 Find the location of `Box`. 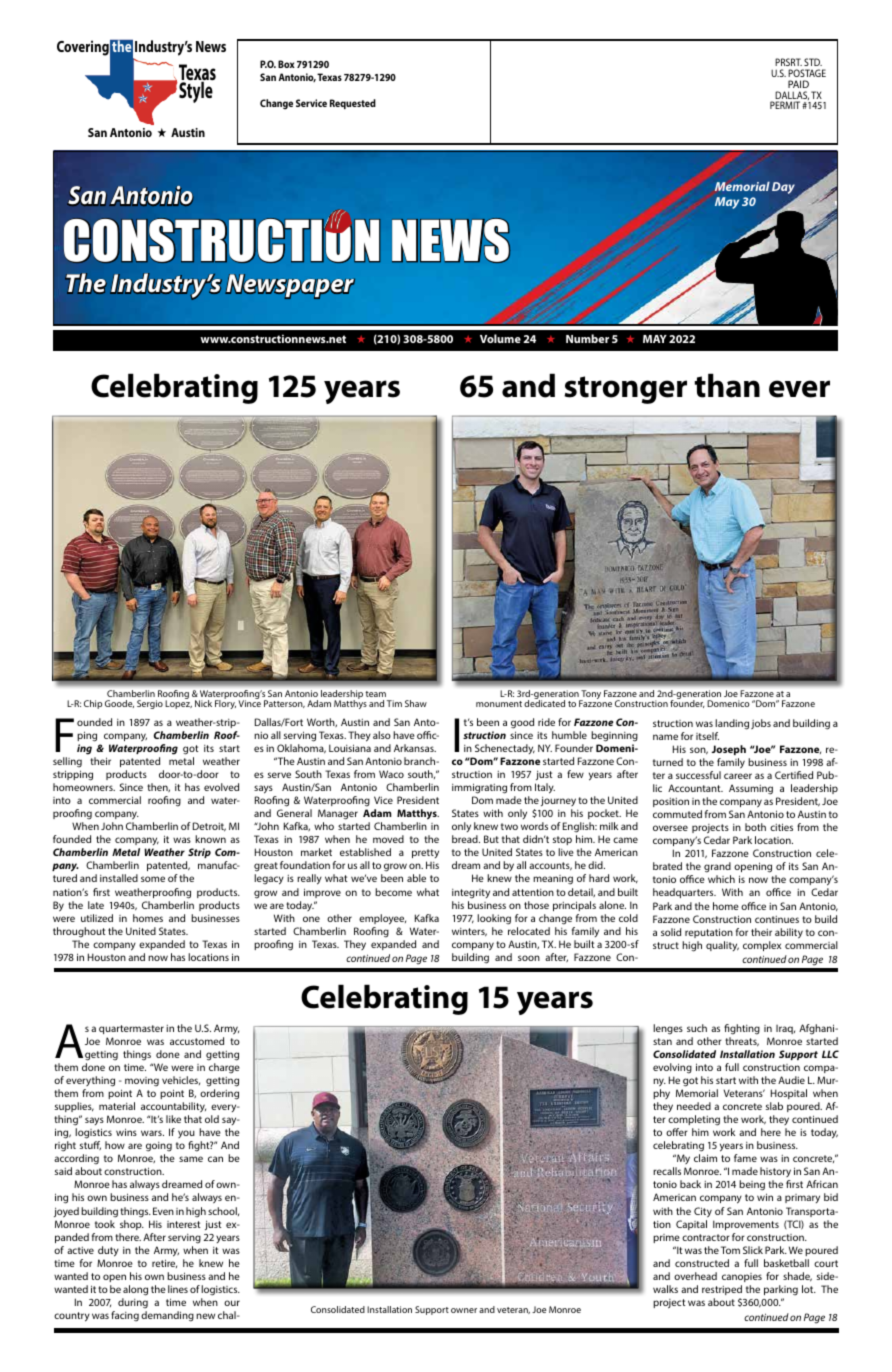

Box is located at coordinates (286, 64).
